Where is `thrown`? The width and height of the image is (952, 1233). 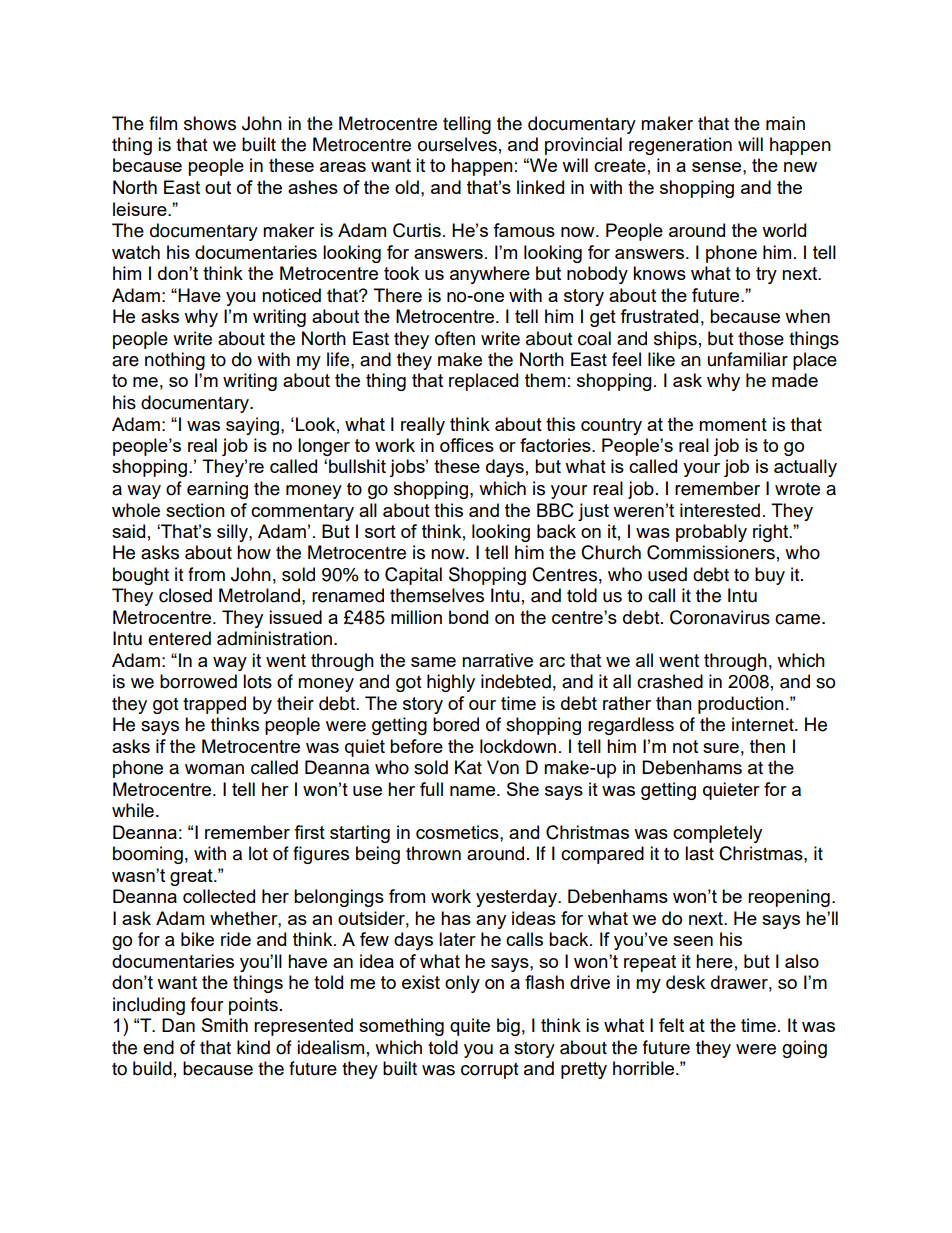 thrown is located at coordinates (433, 853).
